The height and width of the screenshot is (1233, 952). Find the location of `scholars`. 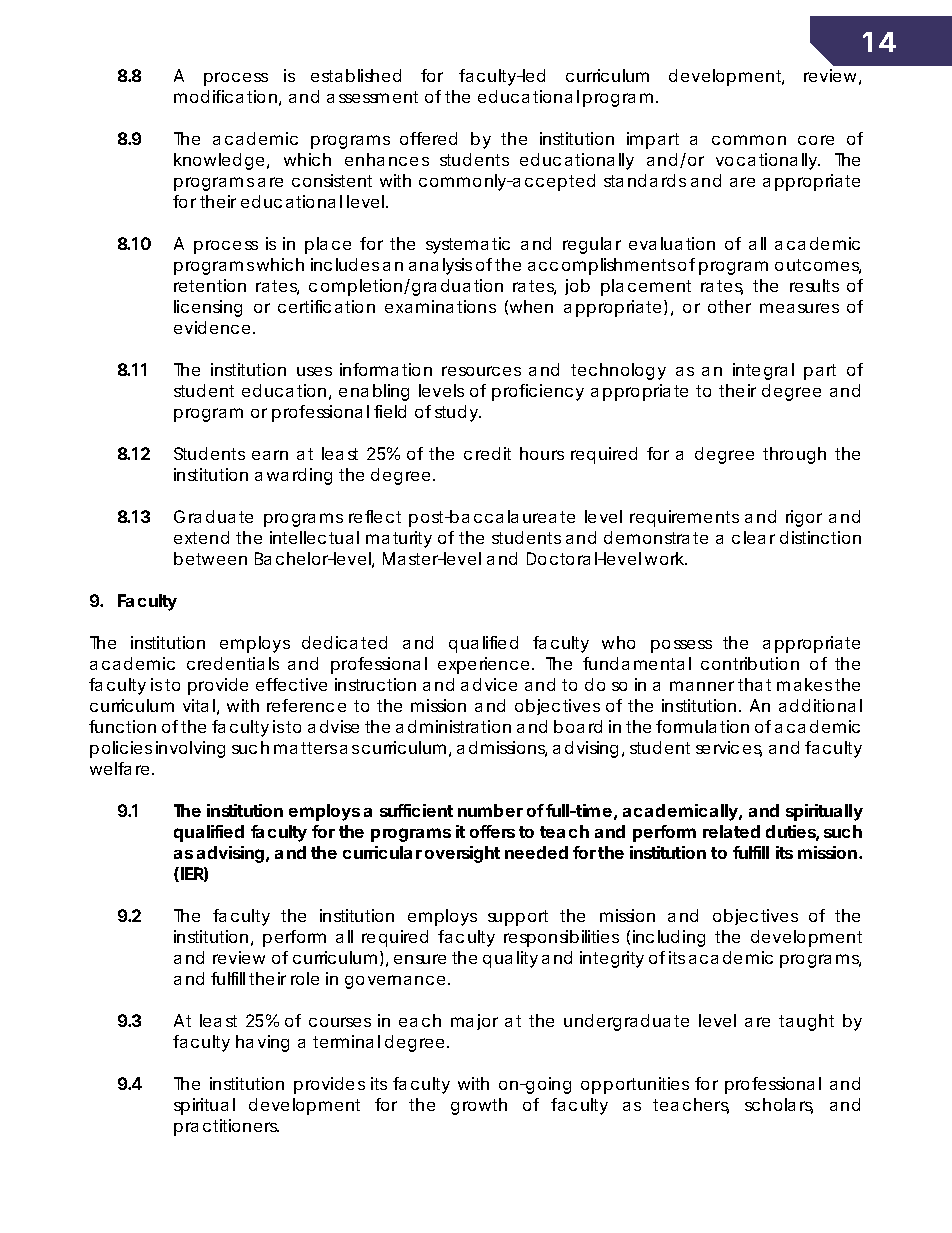

scholars is located at coordinates (779, 1106).
